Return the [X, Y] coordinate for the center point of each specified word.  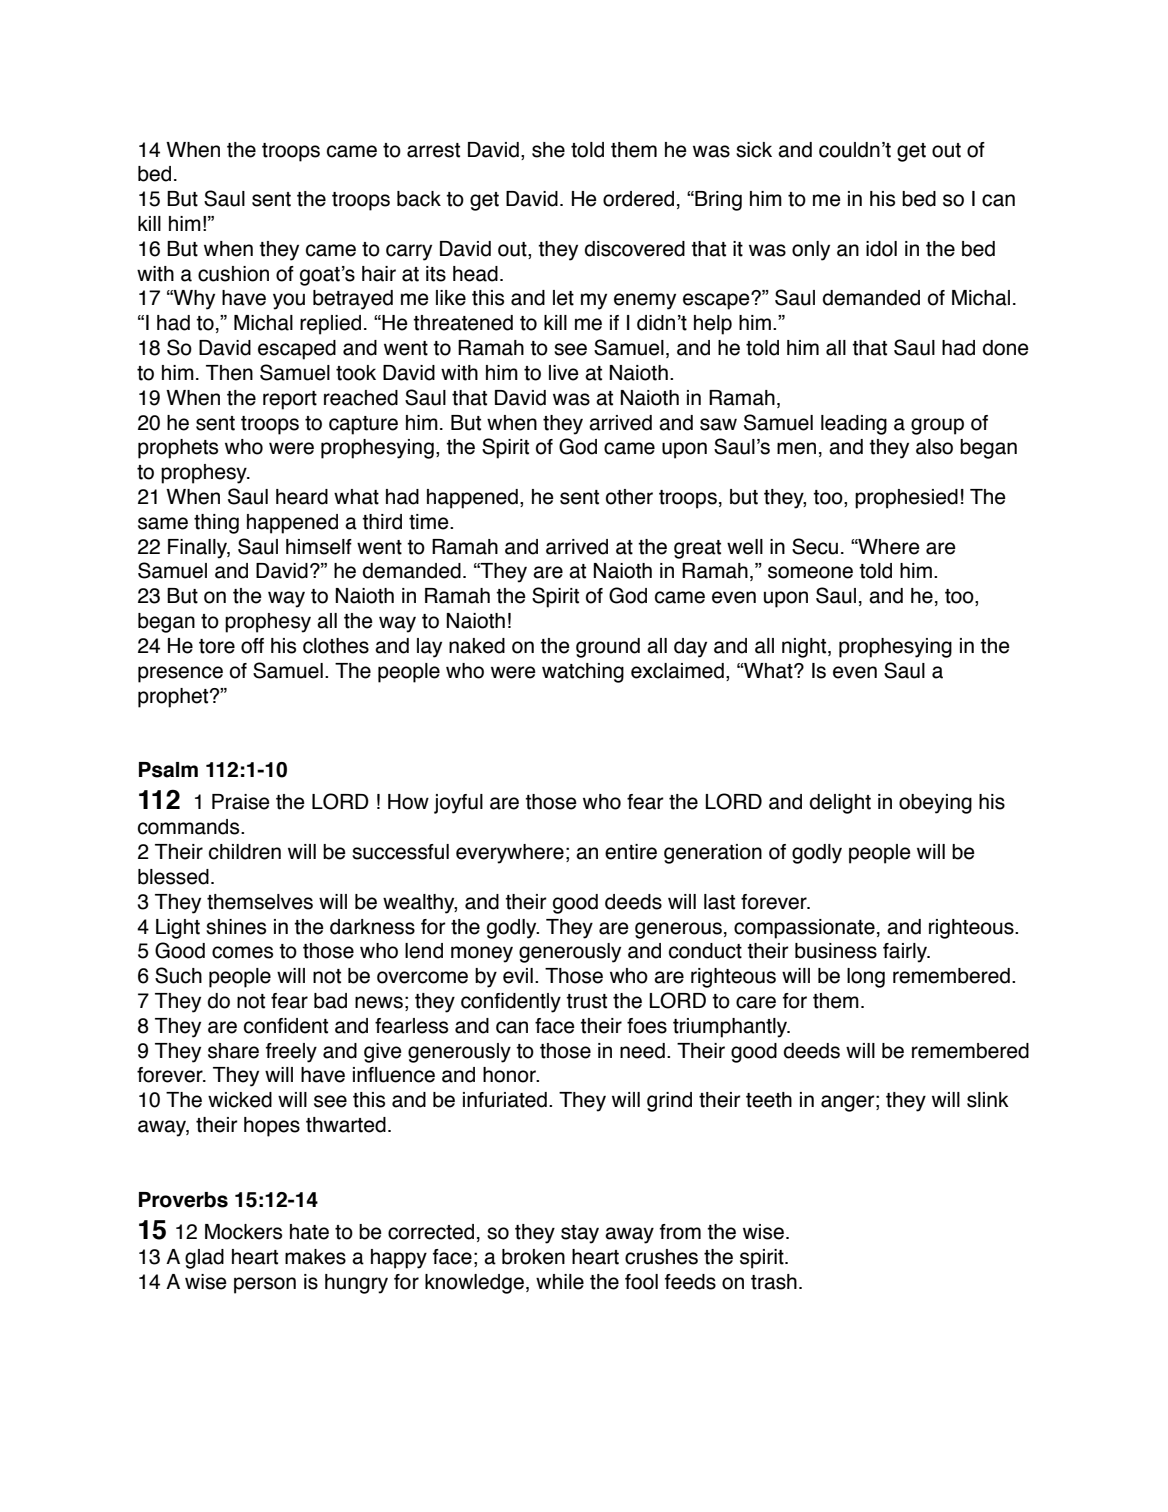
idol [881, 249]
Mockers [243, 1232]
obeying [935, 804]
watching [583, 673]
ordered [638, 199]
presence [180, 674]
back [419, 199]
